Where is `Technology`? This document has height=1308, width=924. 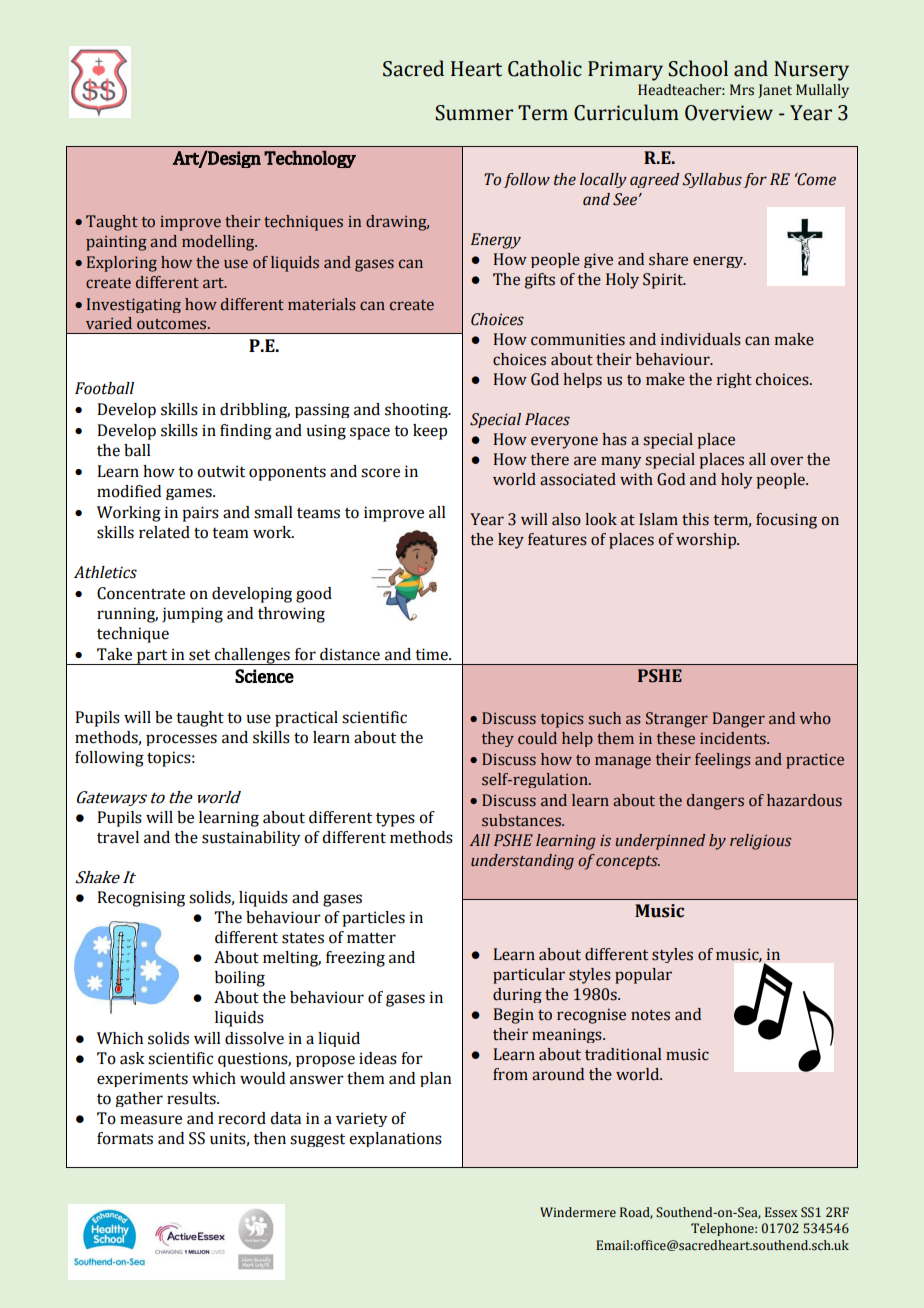
Technology is located at coordinates (310, 159).
